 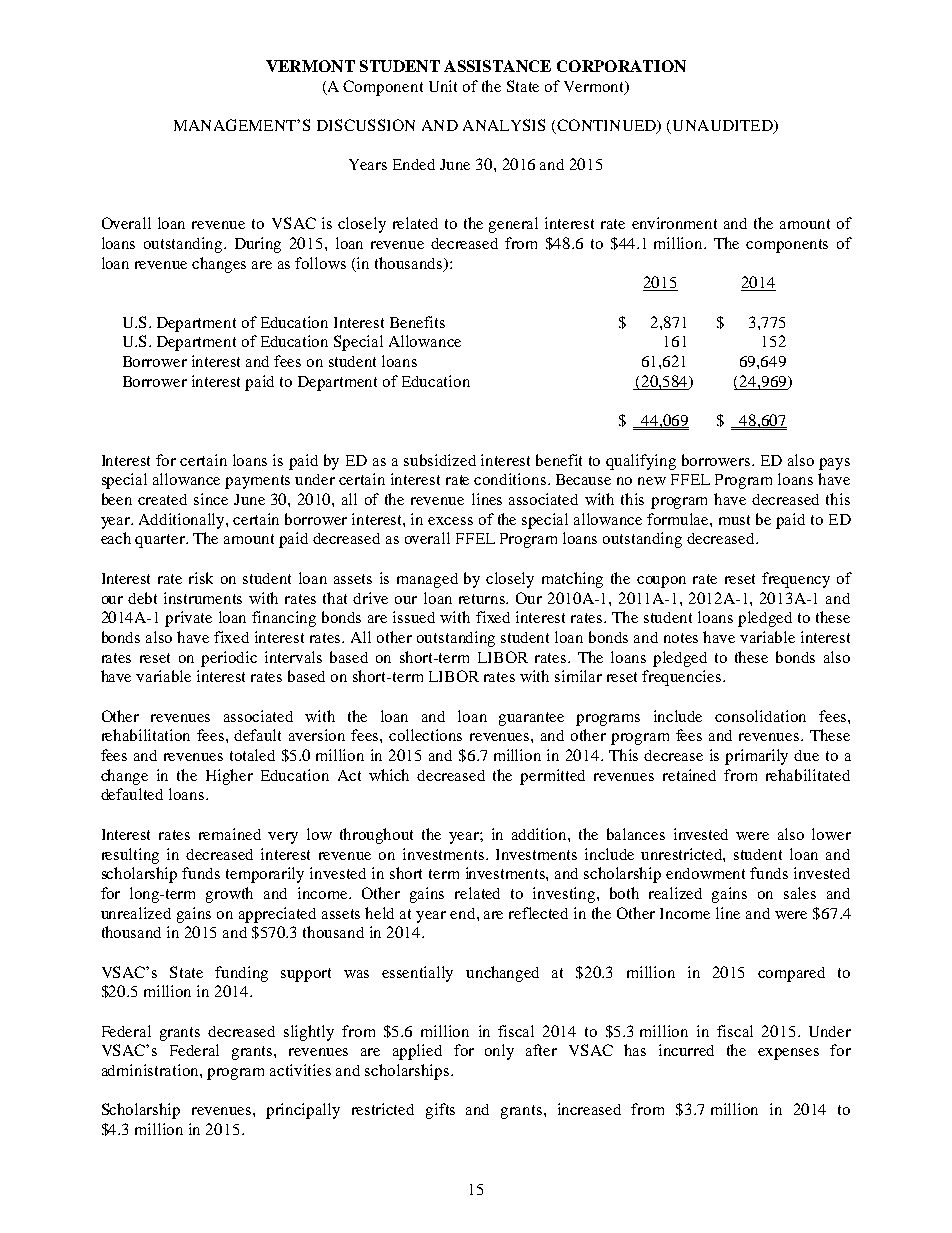 I want to click on During, so click(x=258, y=245).
